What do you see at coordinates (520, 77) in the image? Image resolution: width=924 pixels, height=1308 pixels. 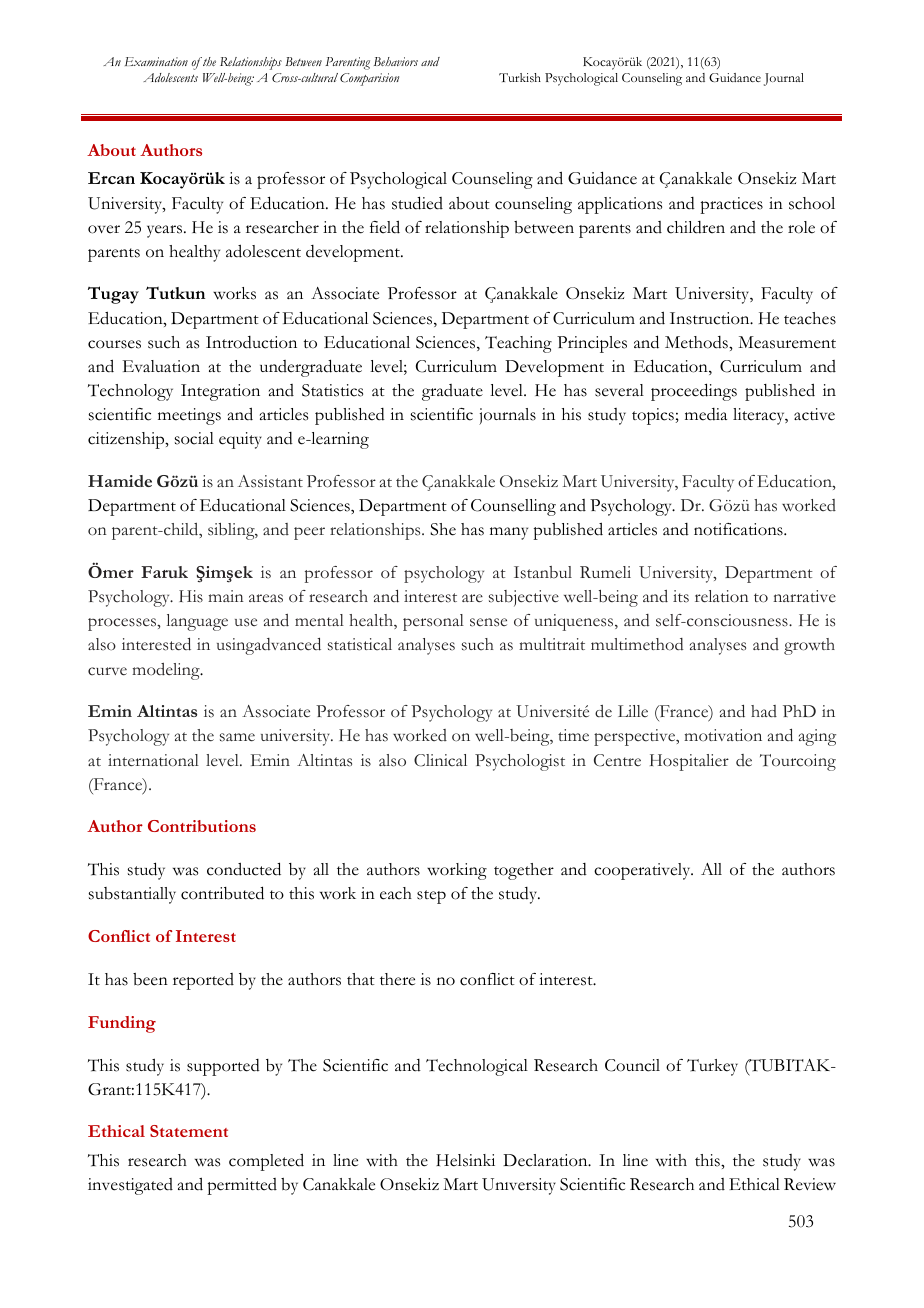 I see `Turkish` at bounding box center [520, 77].
